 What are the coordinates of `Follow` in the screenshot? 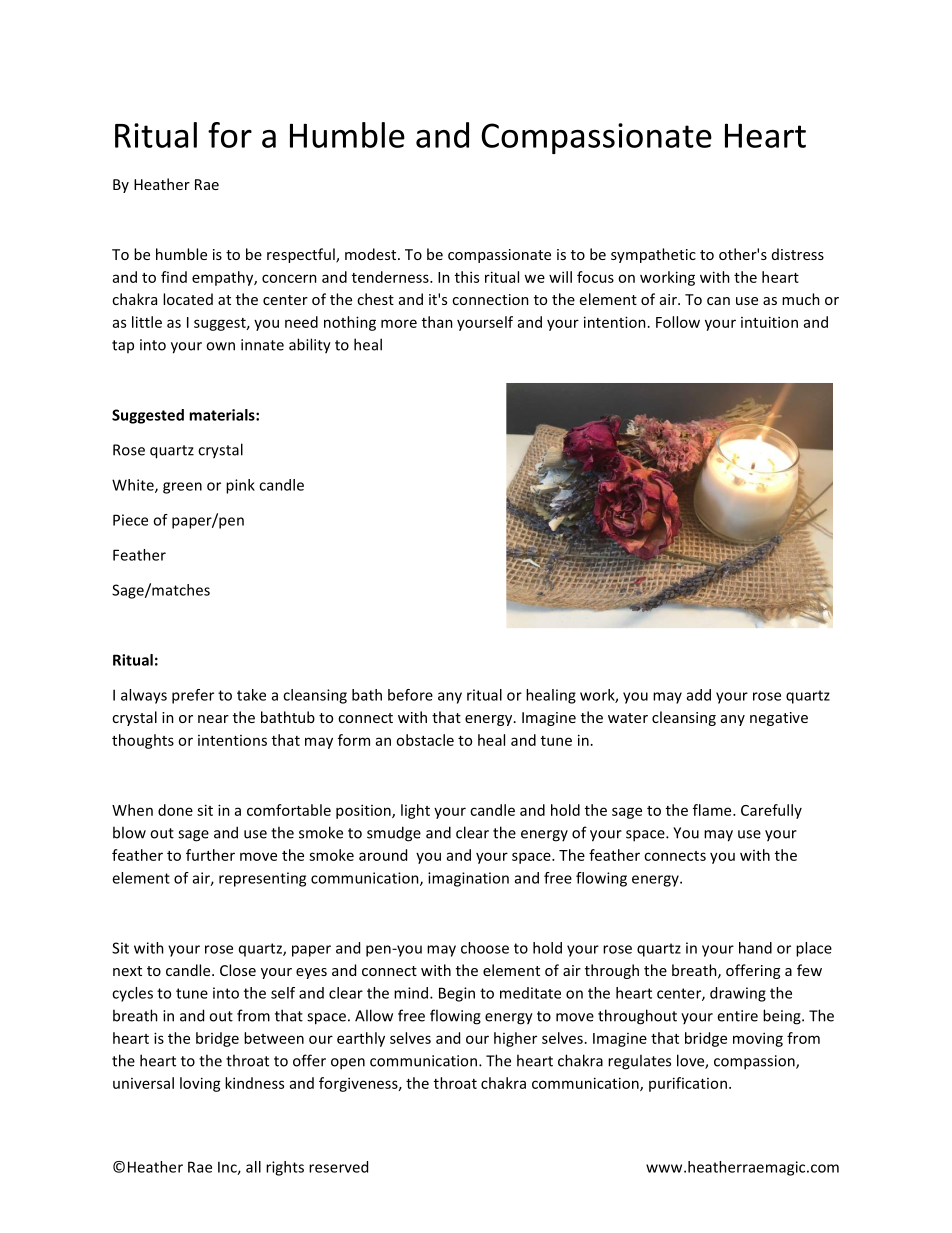 It's located at (678, 322).
